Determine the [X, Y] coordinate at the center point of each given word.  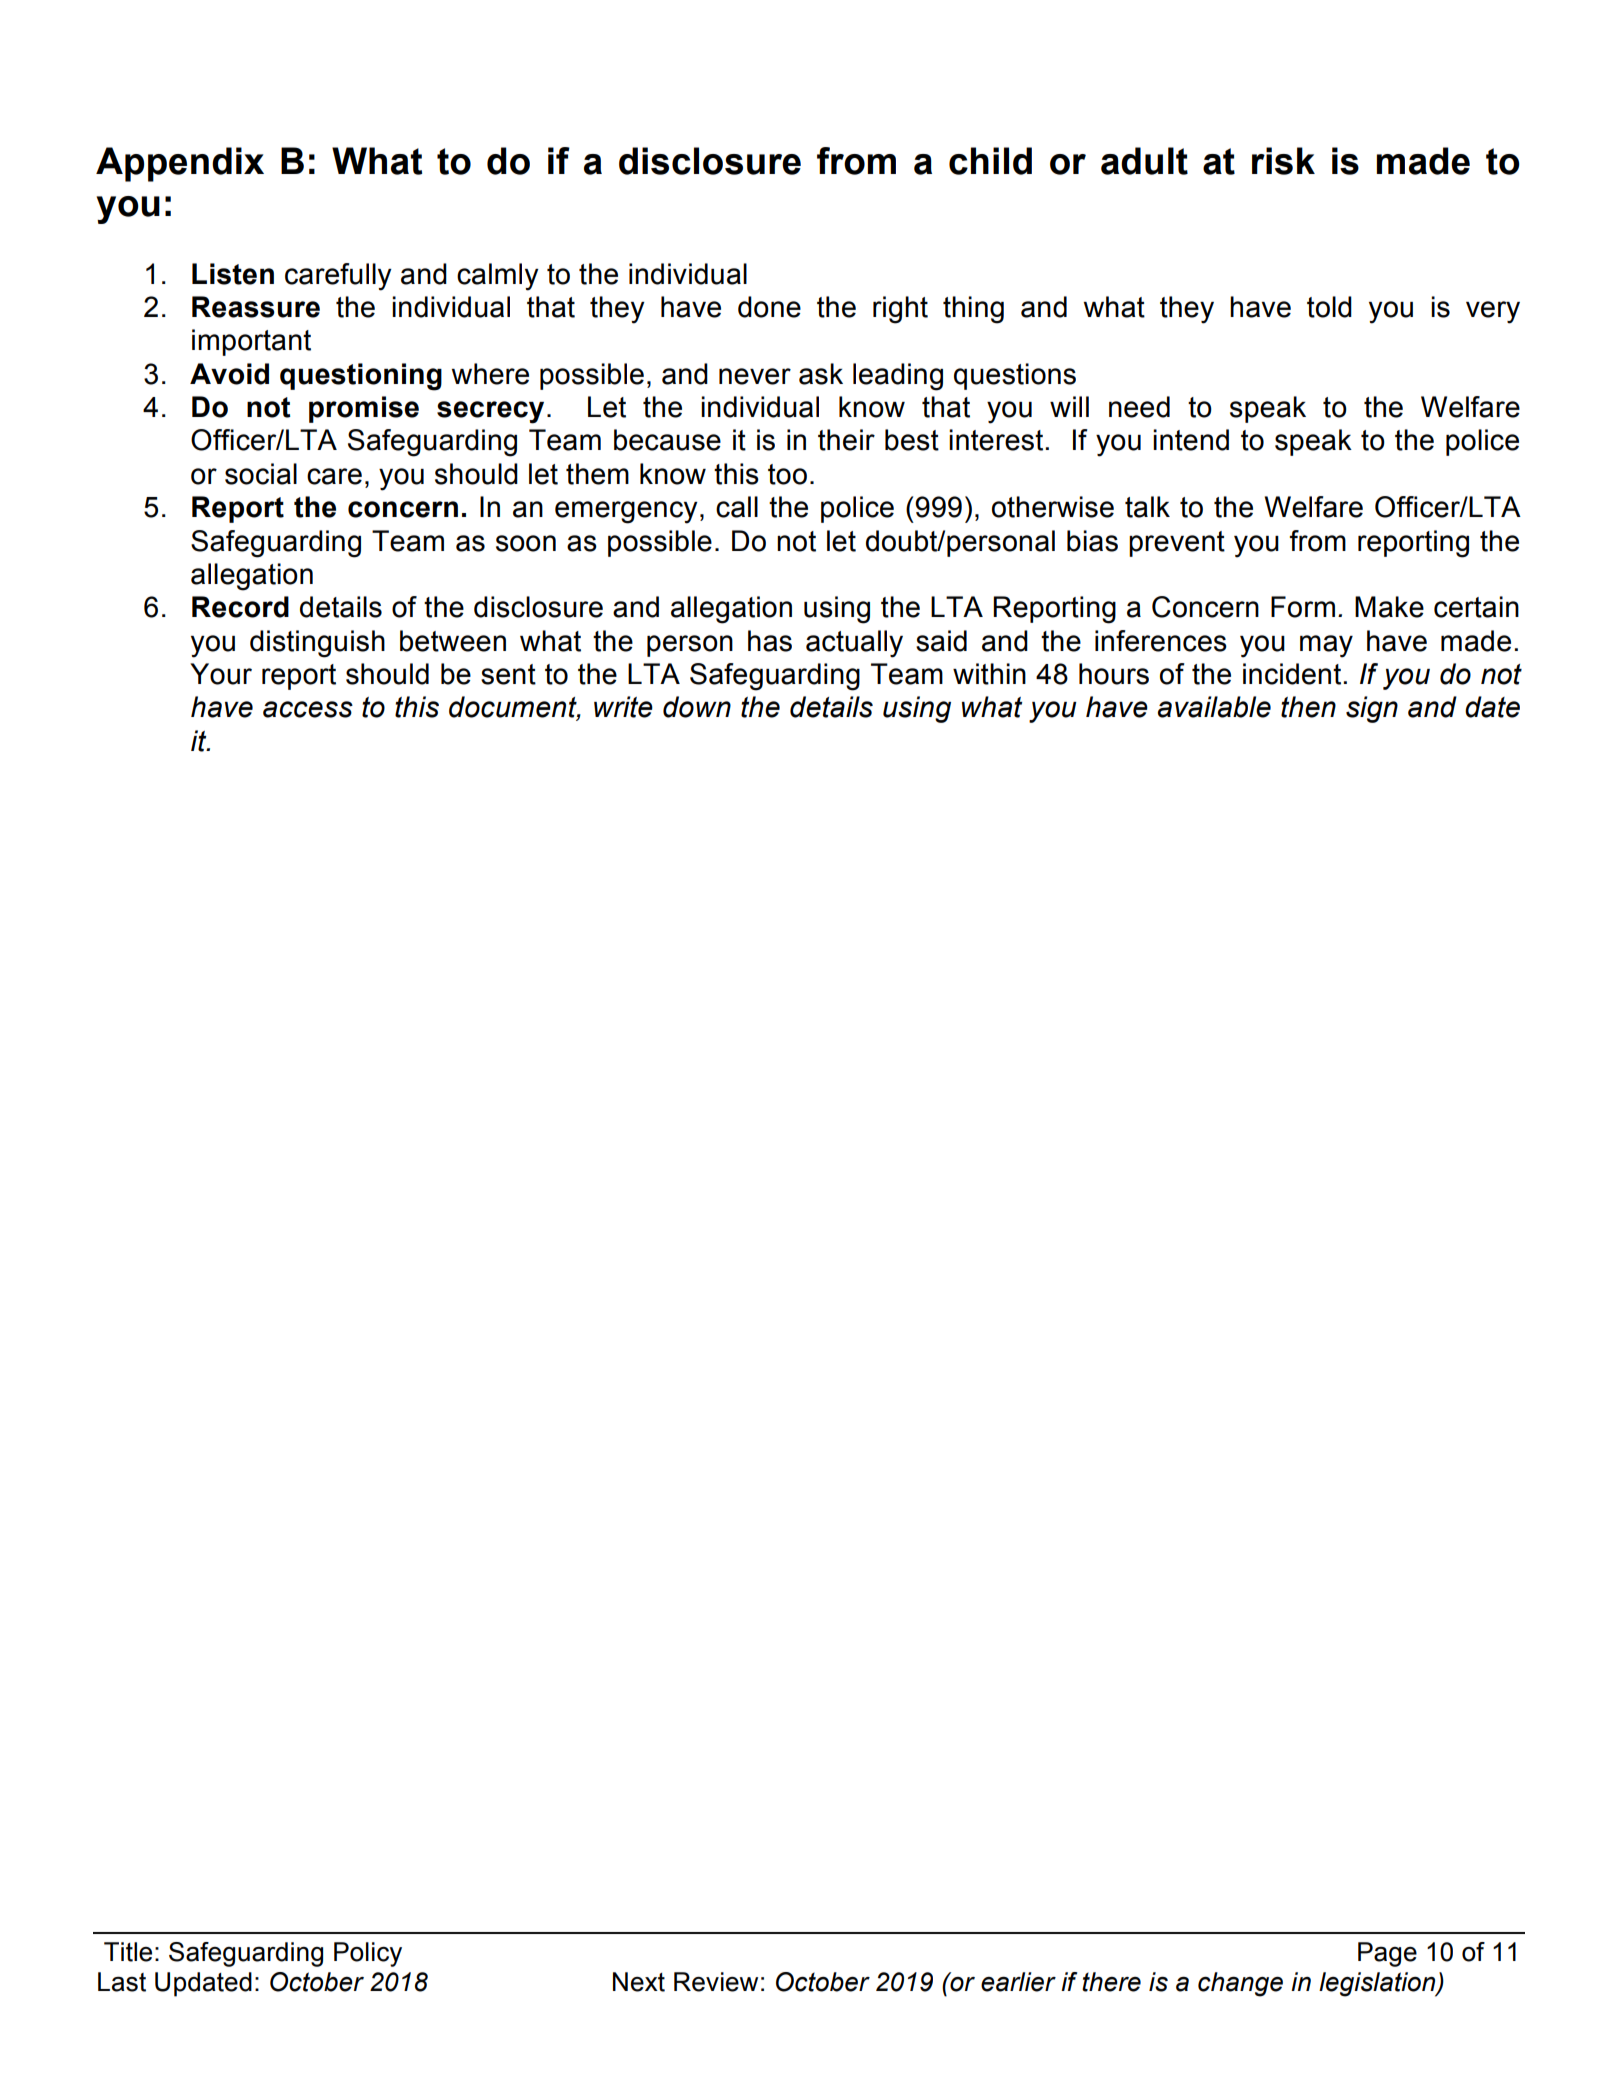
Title [128, 1952]
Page [1387, 1954]
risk [1283, 161]
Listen [233, 274]
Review [716, 1982]
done [769, 307]
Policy [368, 1954]
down [697, 707]
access [308, 709]
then [1308, 707]
